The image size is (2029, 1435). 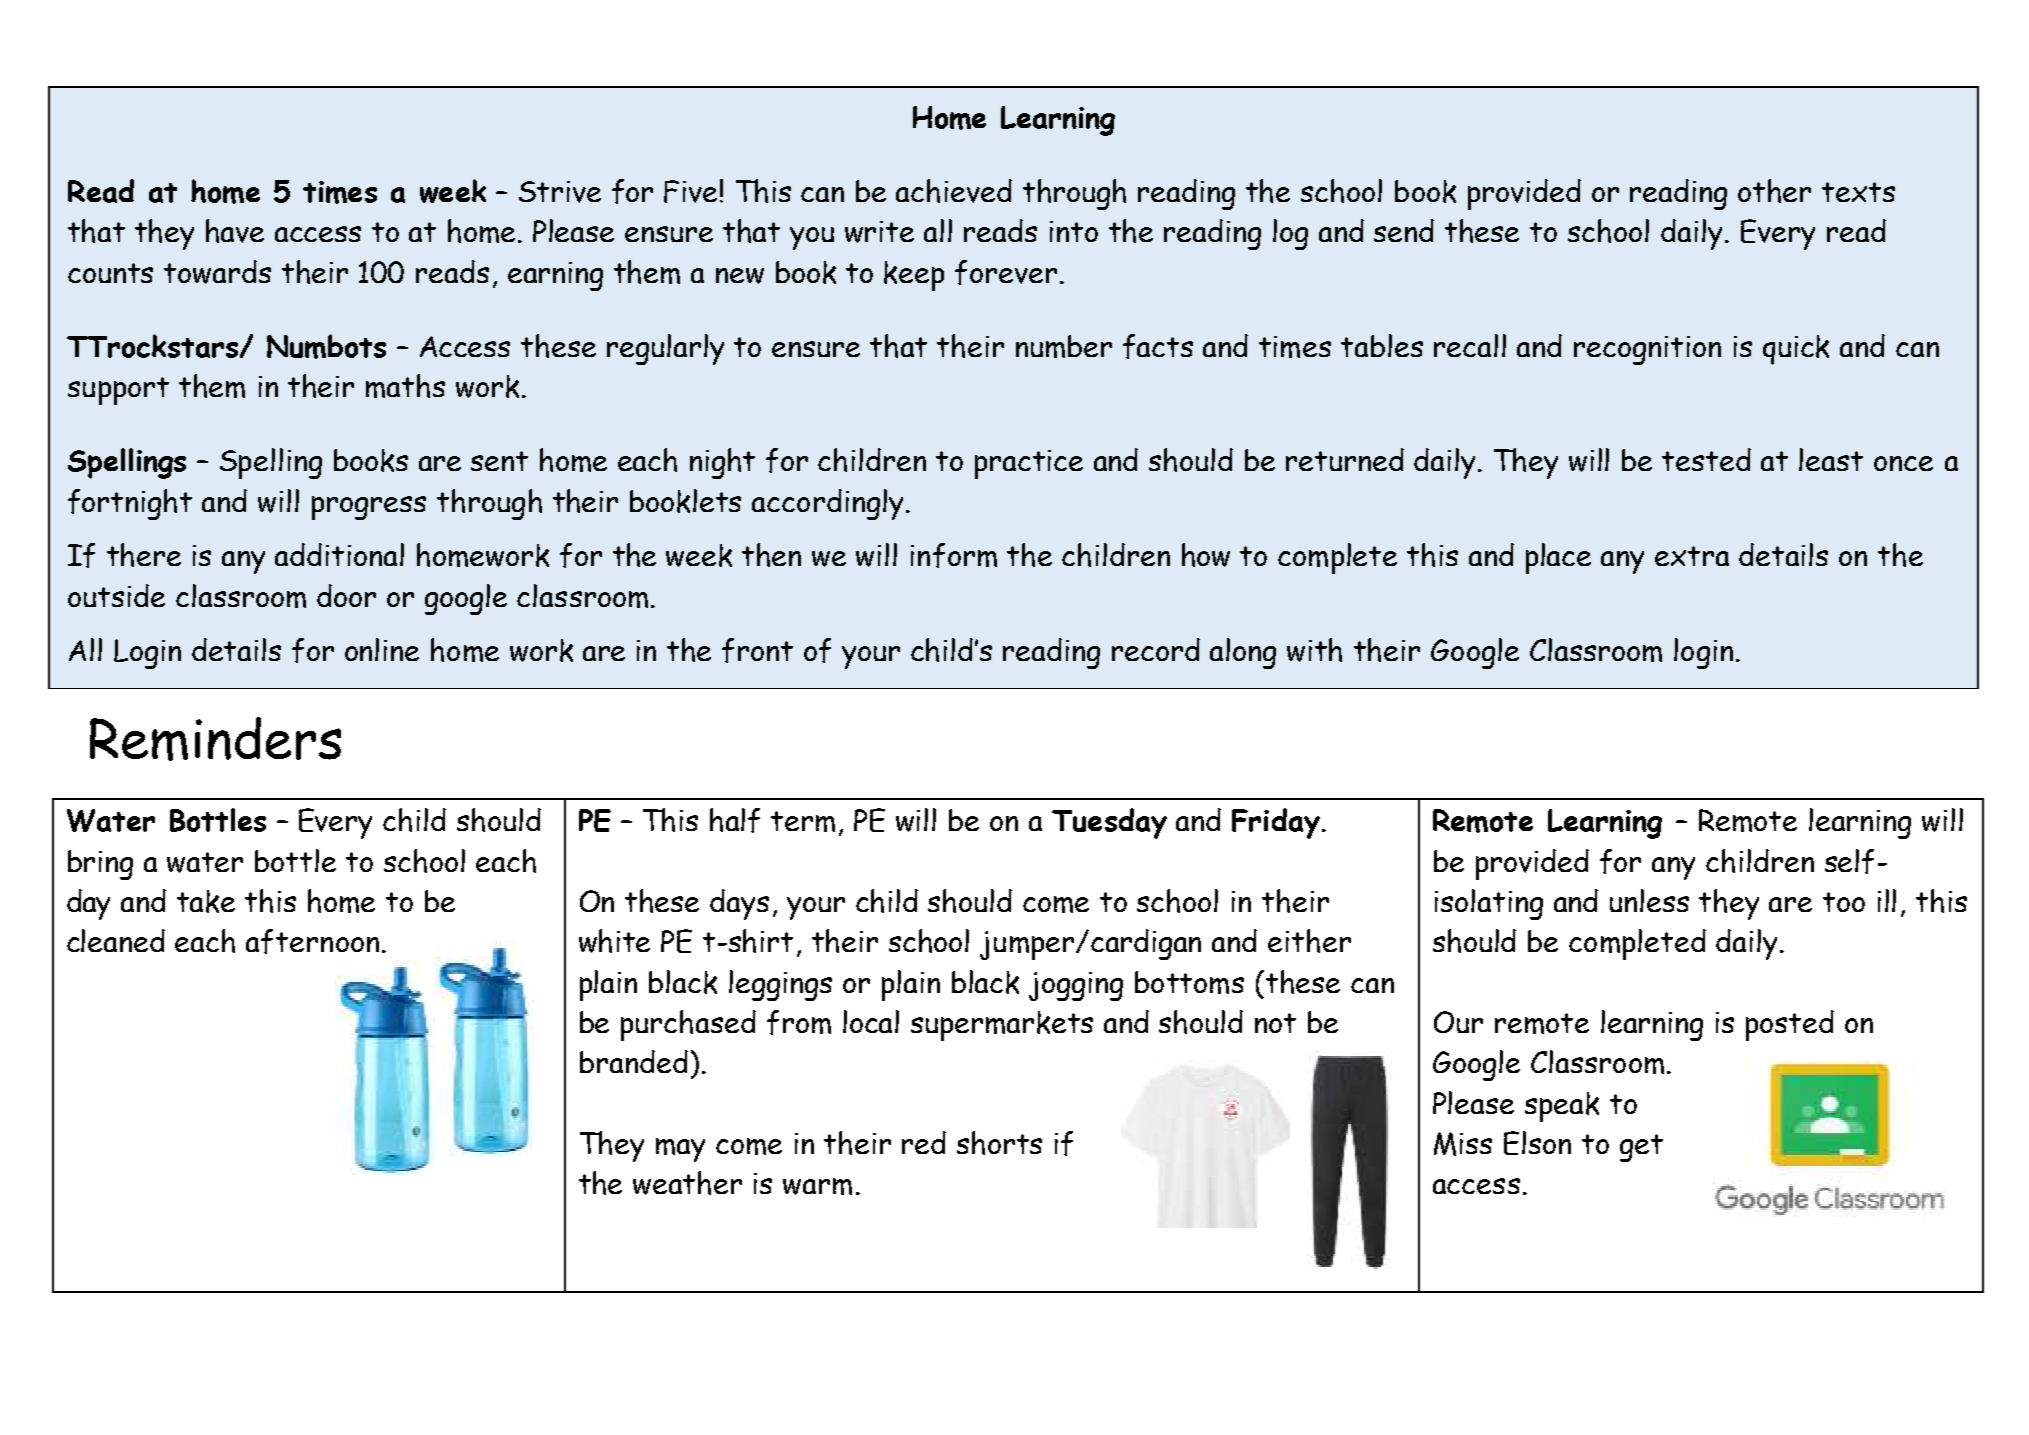 What do you see at coordinates (1649, 900) in the document?
I see `unless` at bounding box center [1649, 900].
